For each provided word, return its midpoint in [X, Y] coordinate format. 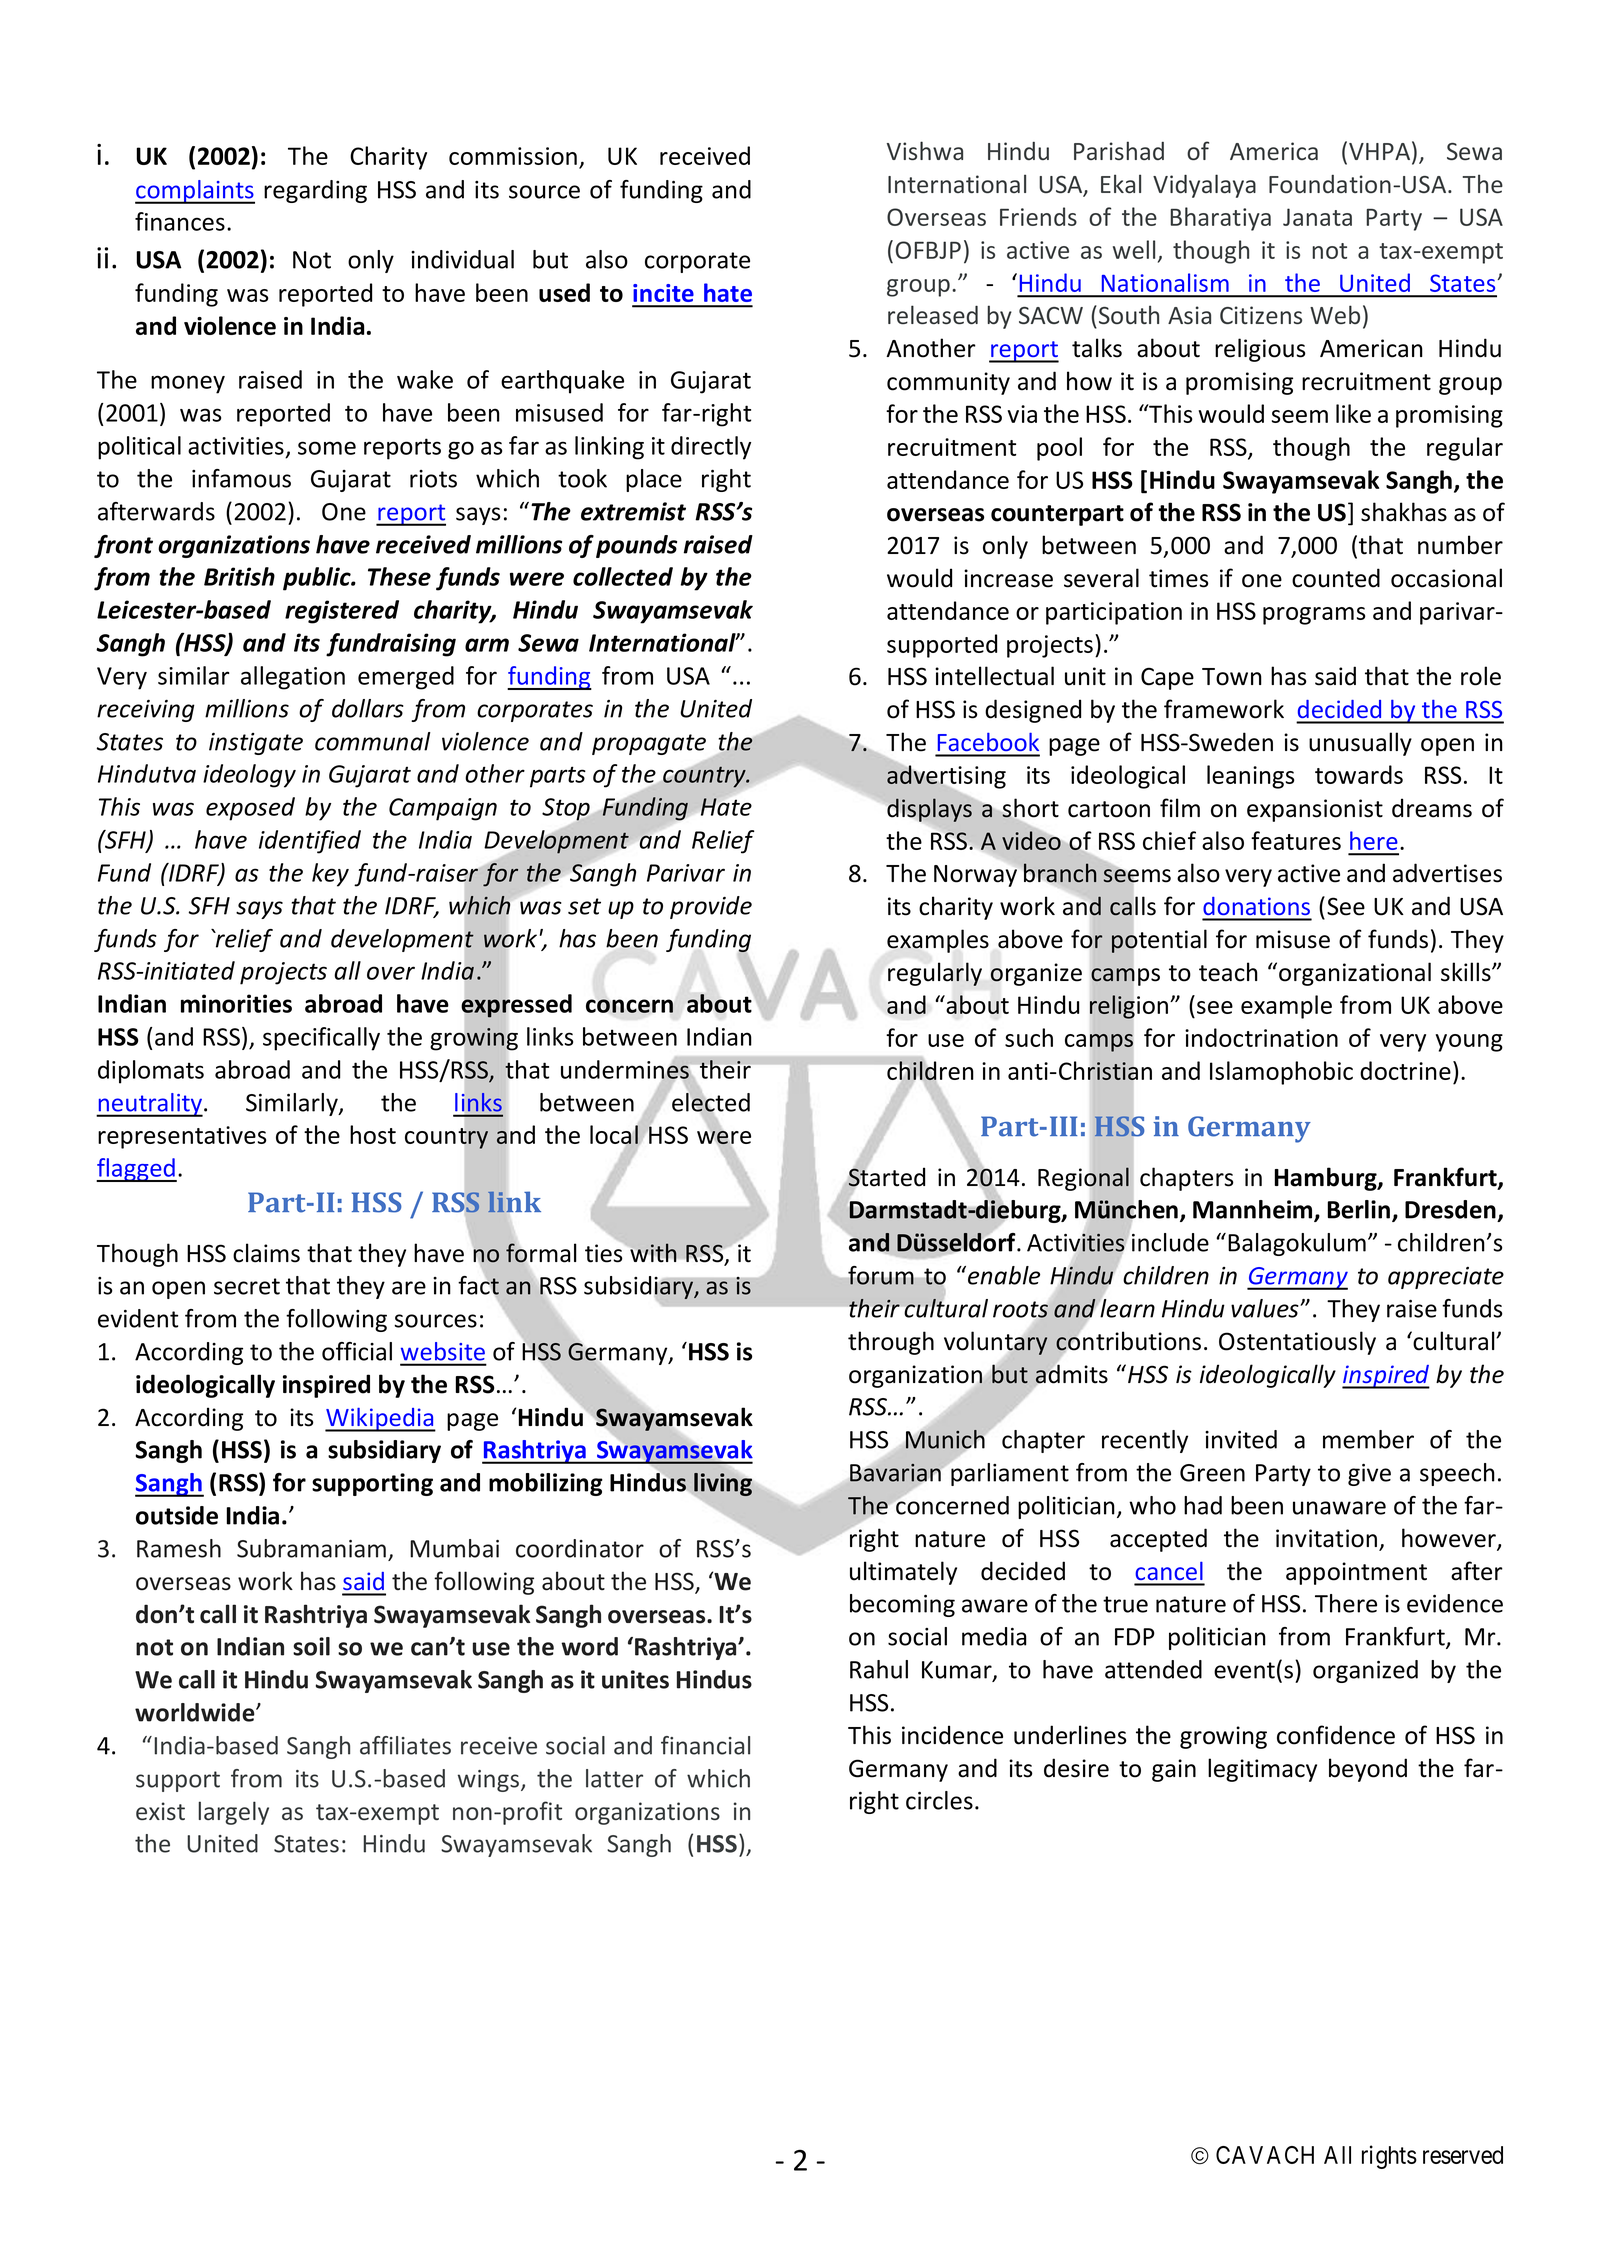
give [1369, 1475]
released [933, 314]
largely [233, 1813]
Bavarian [895, 1472]
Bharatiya [1220, 219]
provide [711, 907]
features [1296, 840]
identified [310, 842]
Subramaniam [311, 1548]
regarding [315, 191]
